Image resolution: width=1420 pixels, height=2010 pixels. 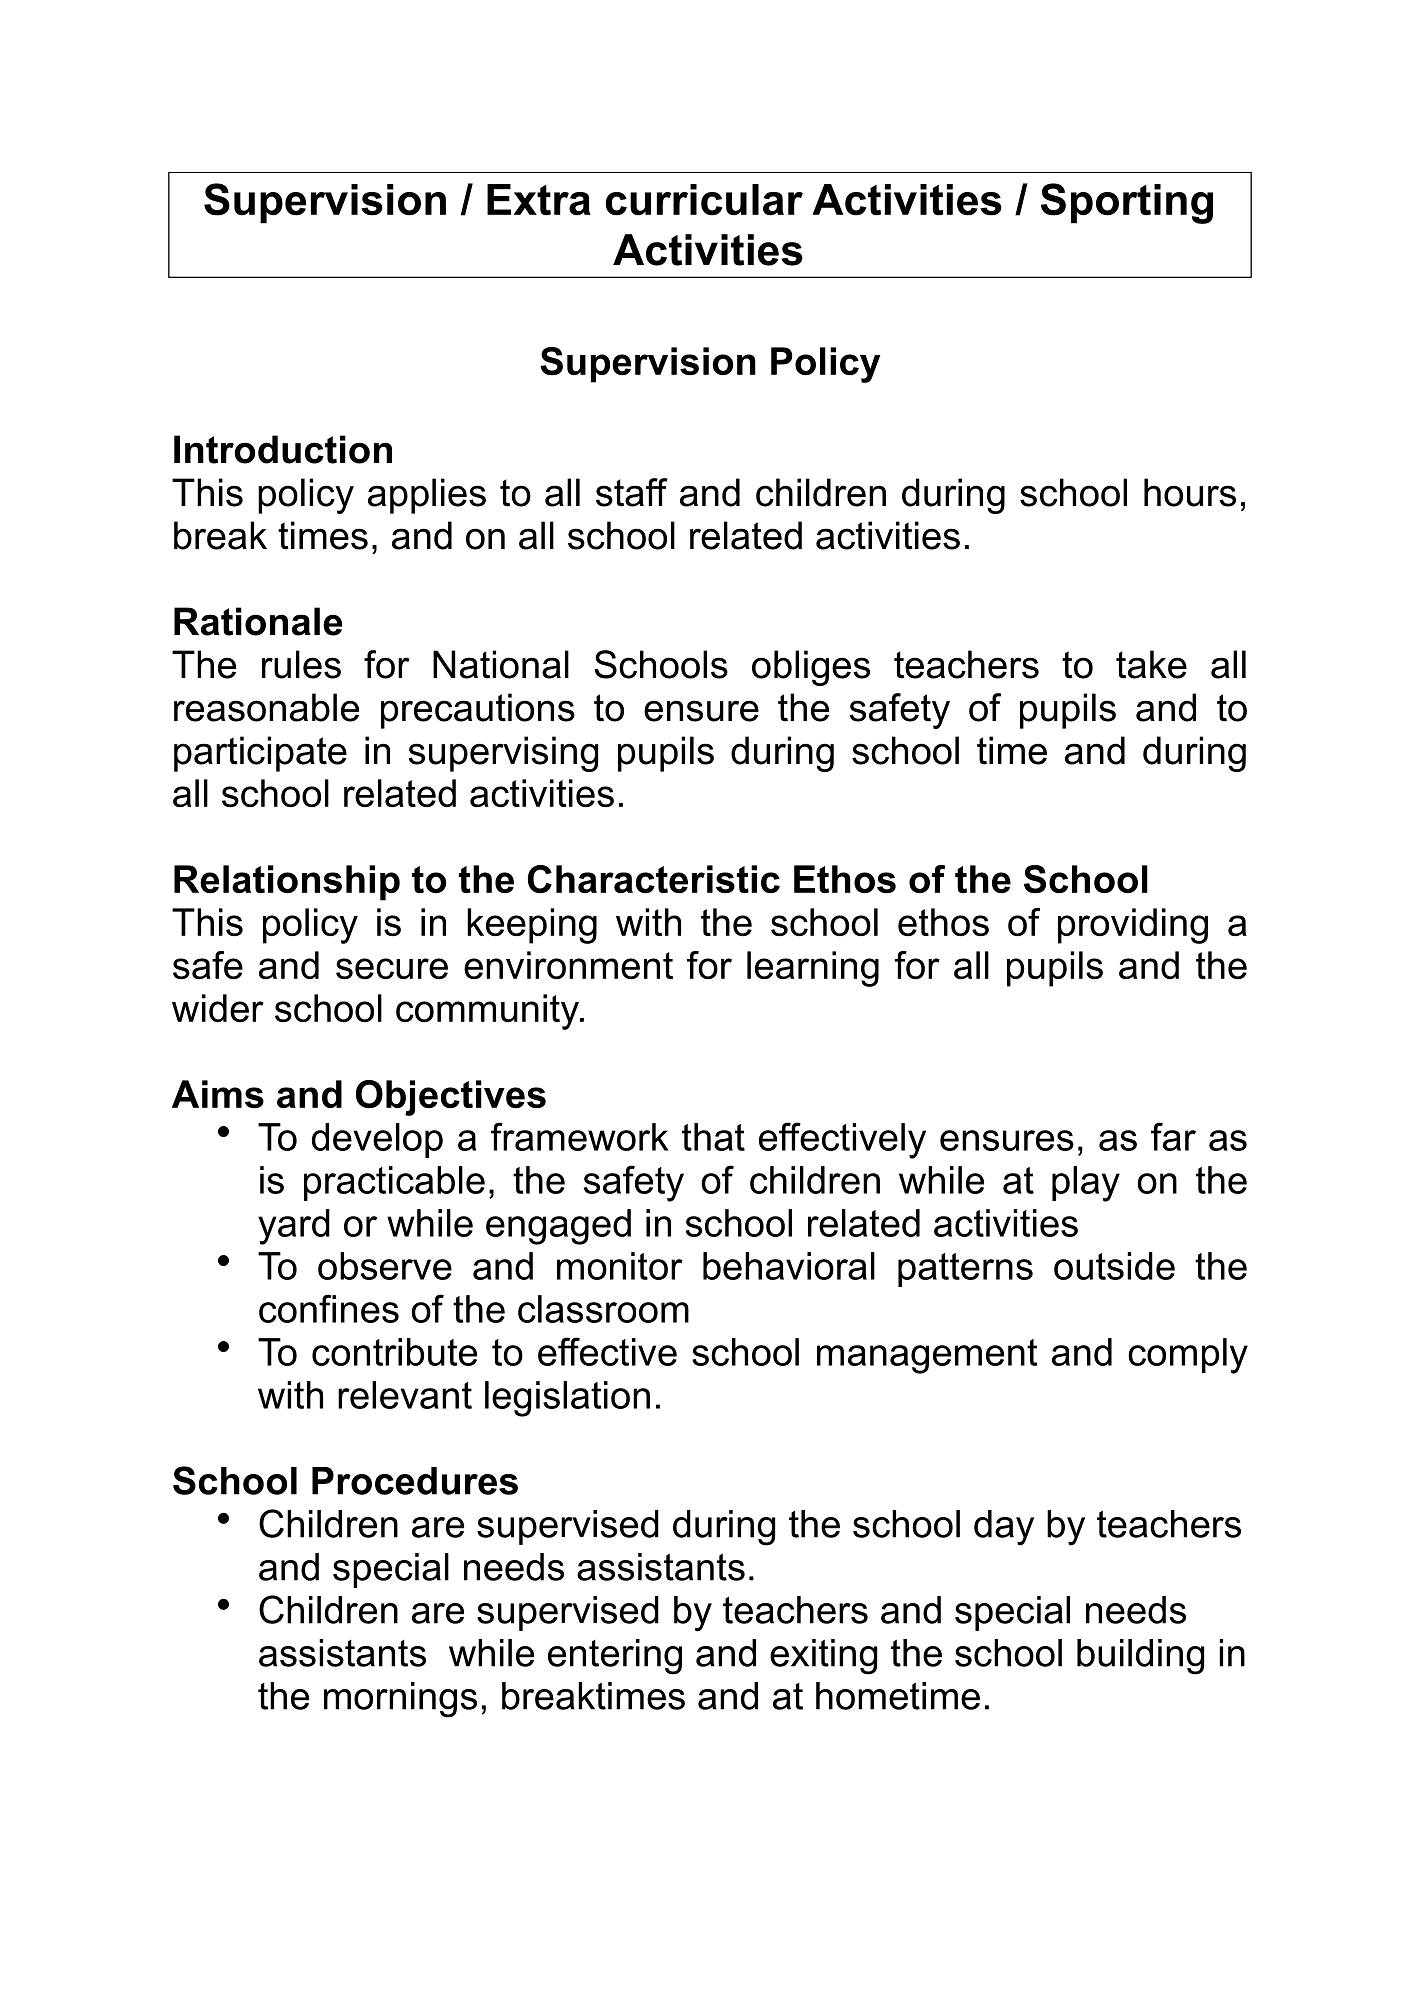 I want to click on outside, so click(x=1114, y=1266).
